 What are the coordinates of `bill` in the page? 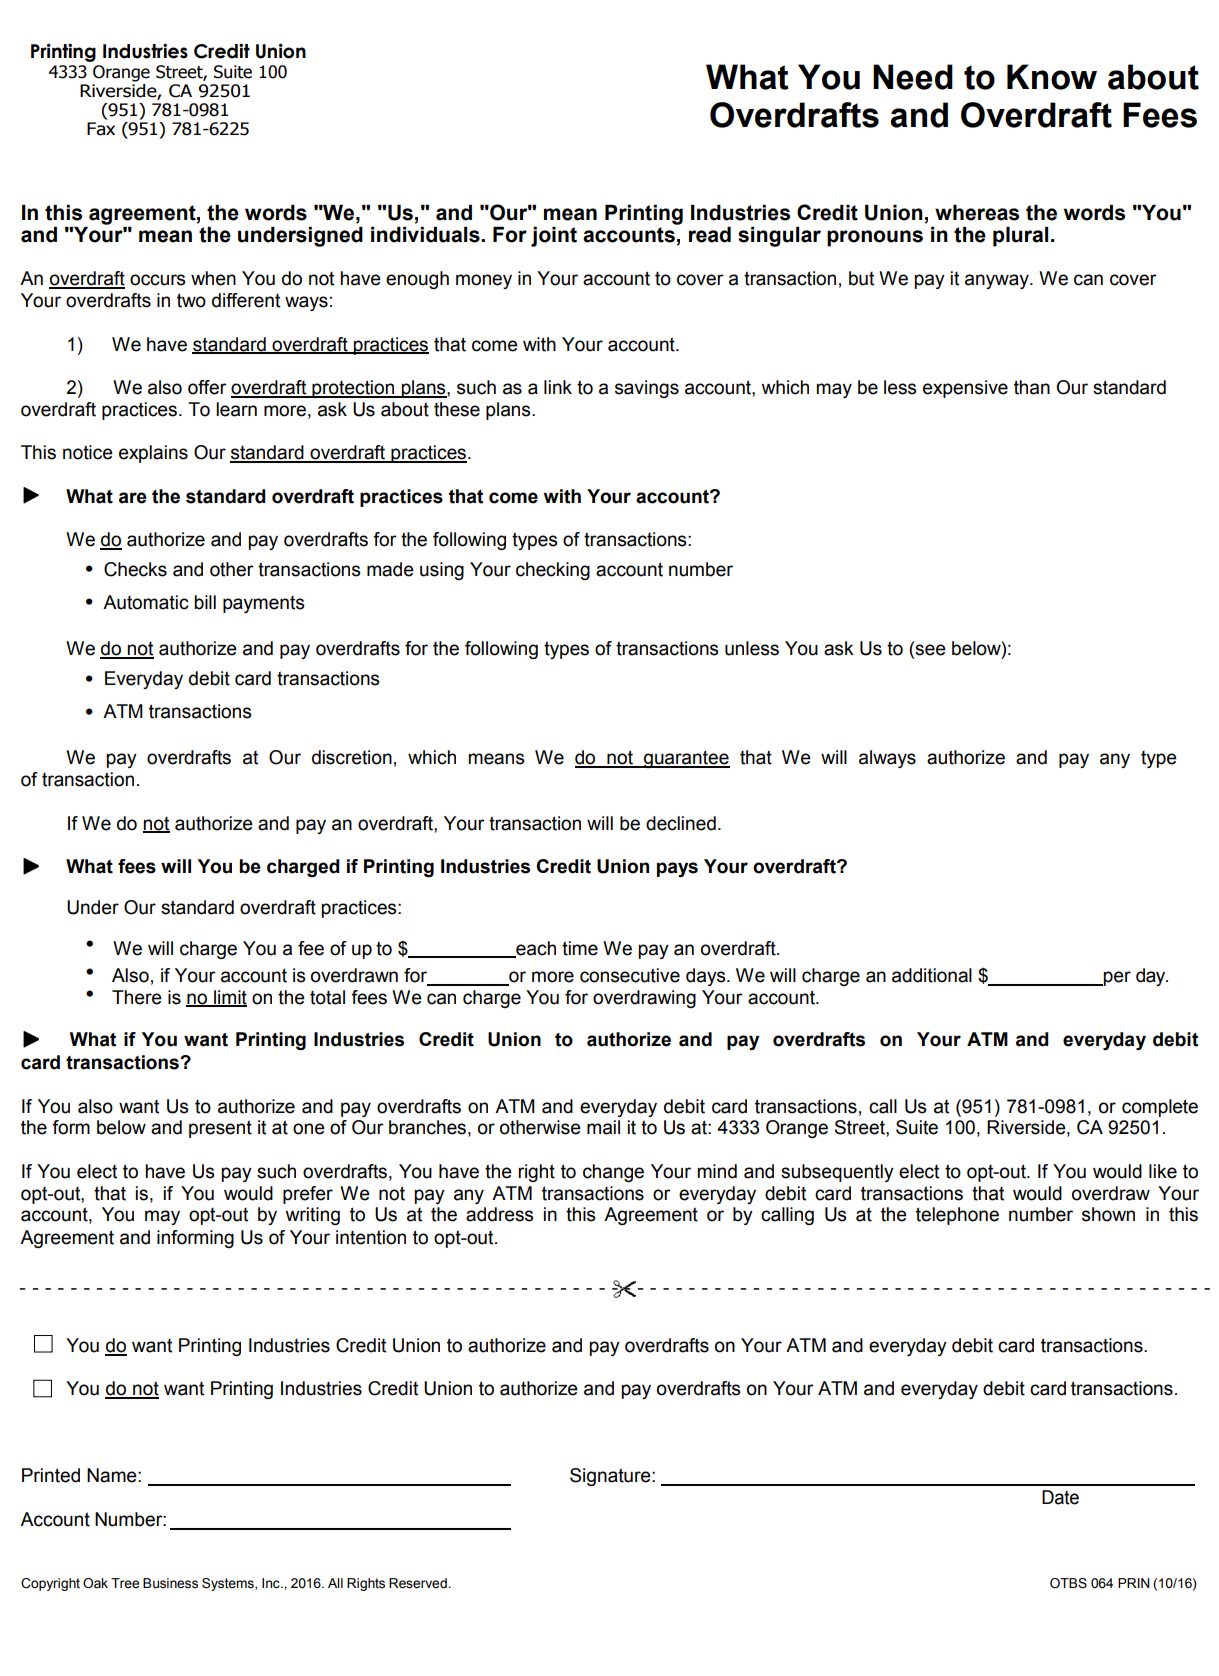 It's located at (205, 602).
